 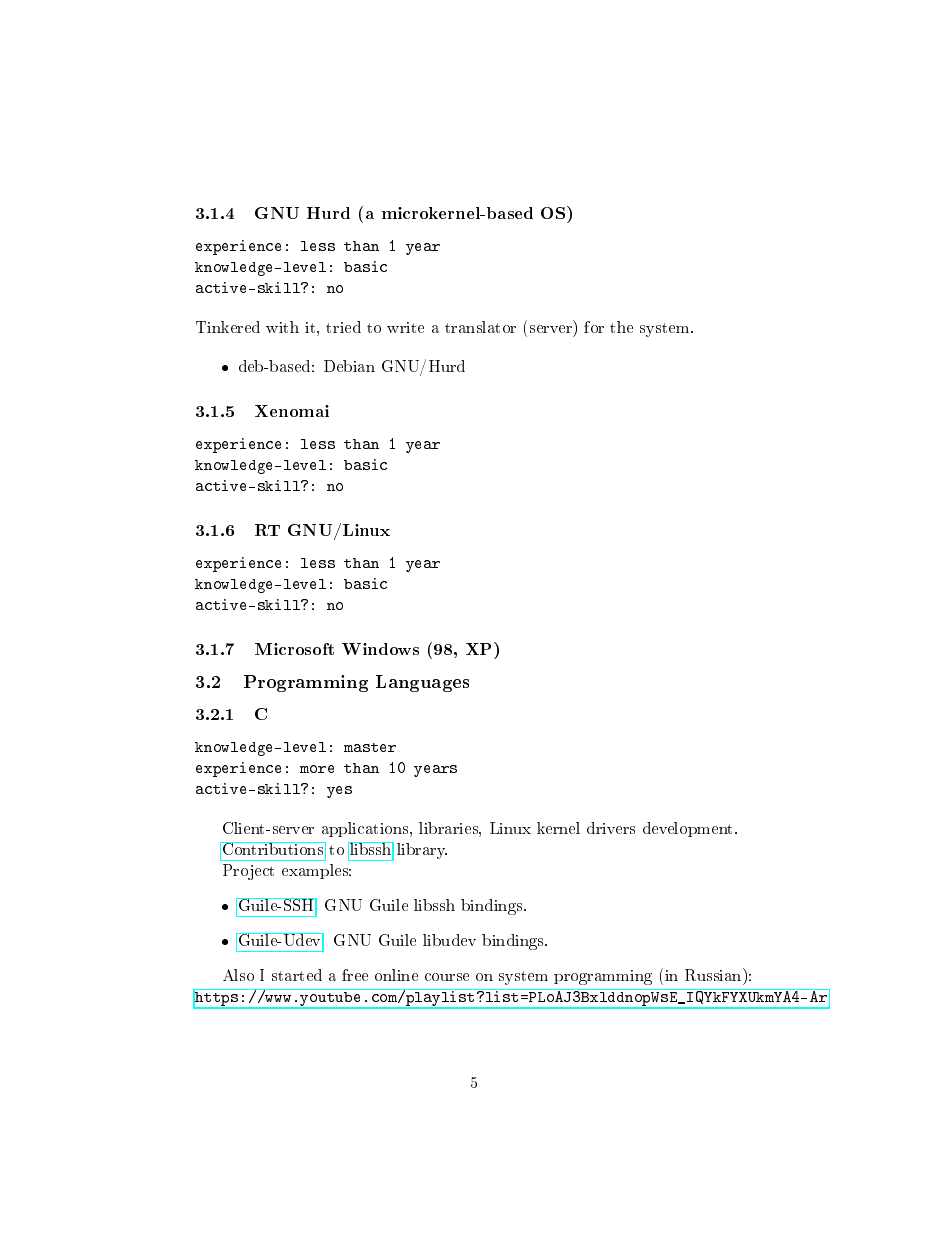 What do you see at coordinates (621, 327) in the screenshot?
I see `the` at bounding box center [621, 327].
